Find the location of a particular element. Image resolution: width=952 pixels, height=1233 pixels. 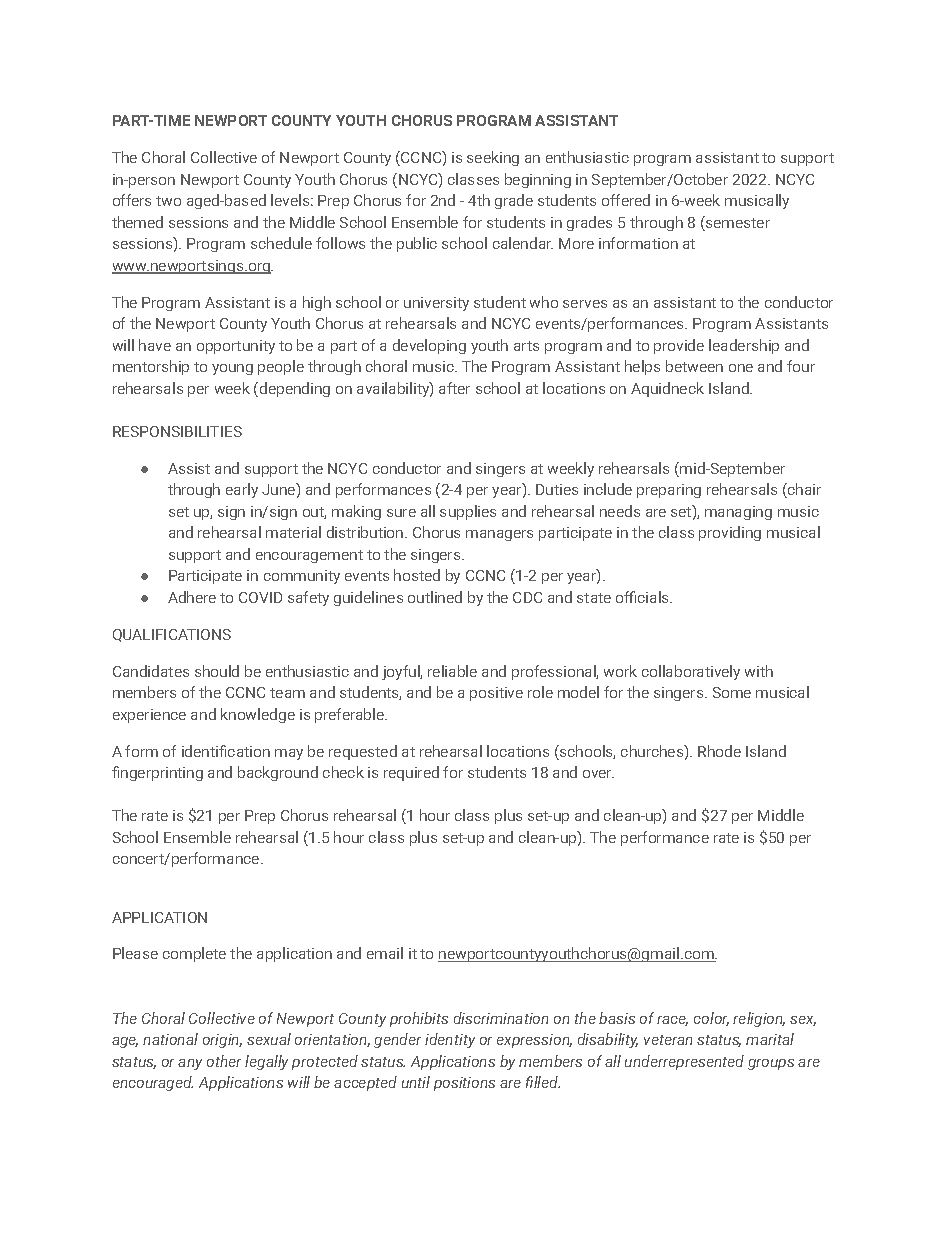

seeking is located at coordinates (493, 158).
